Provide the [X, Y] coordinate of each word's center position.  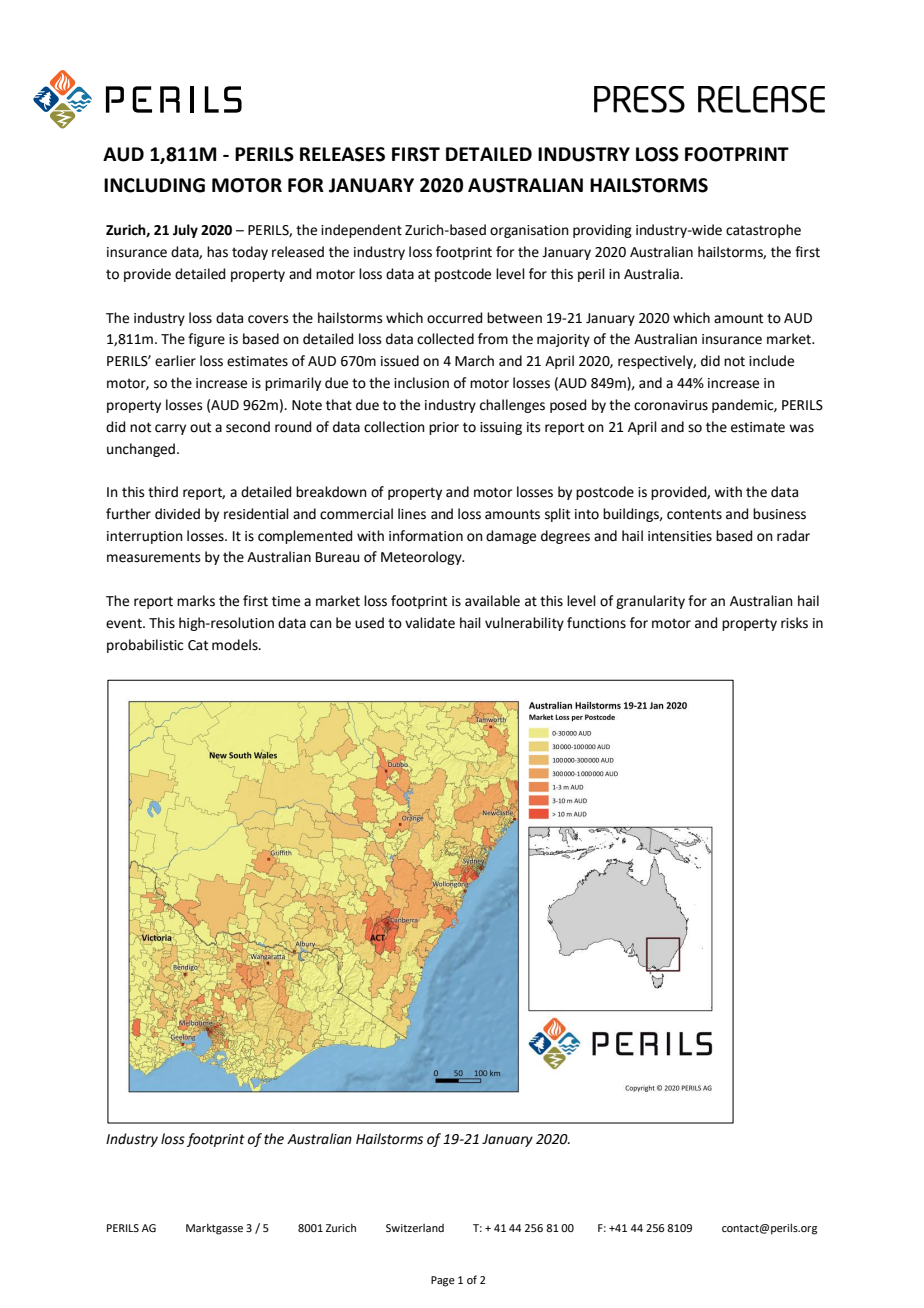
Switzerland [415, 1228]
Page [443, 1281]
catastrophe [763, 231]
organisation [529, 231]
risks [794, 623]
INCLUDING [154, 185]
